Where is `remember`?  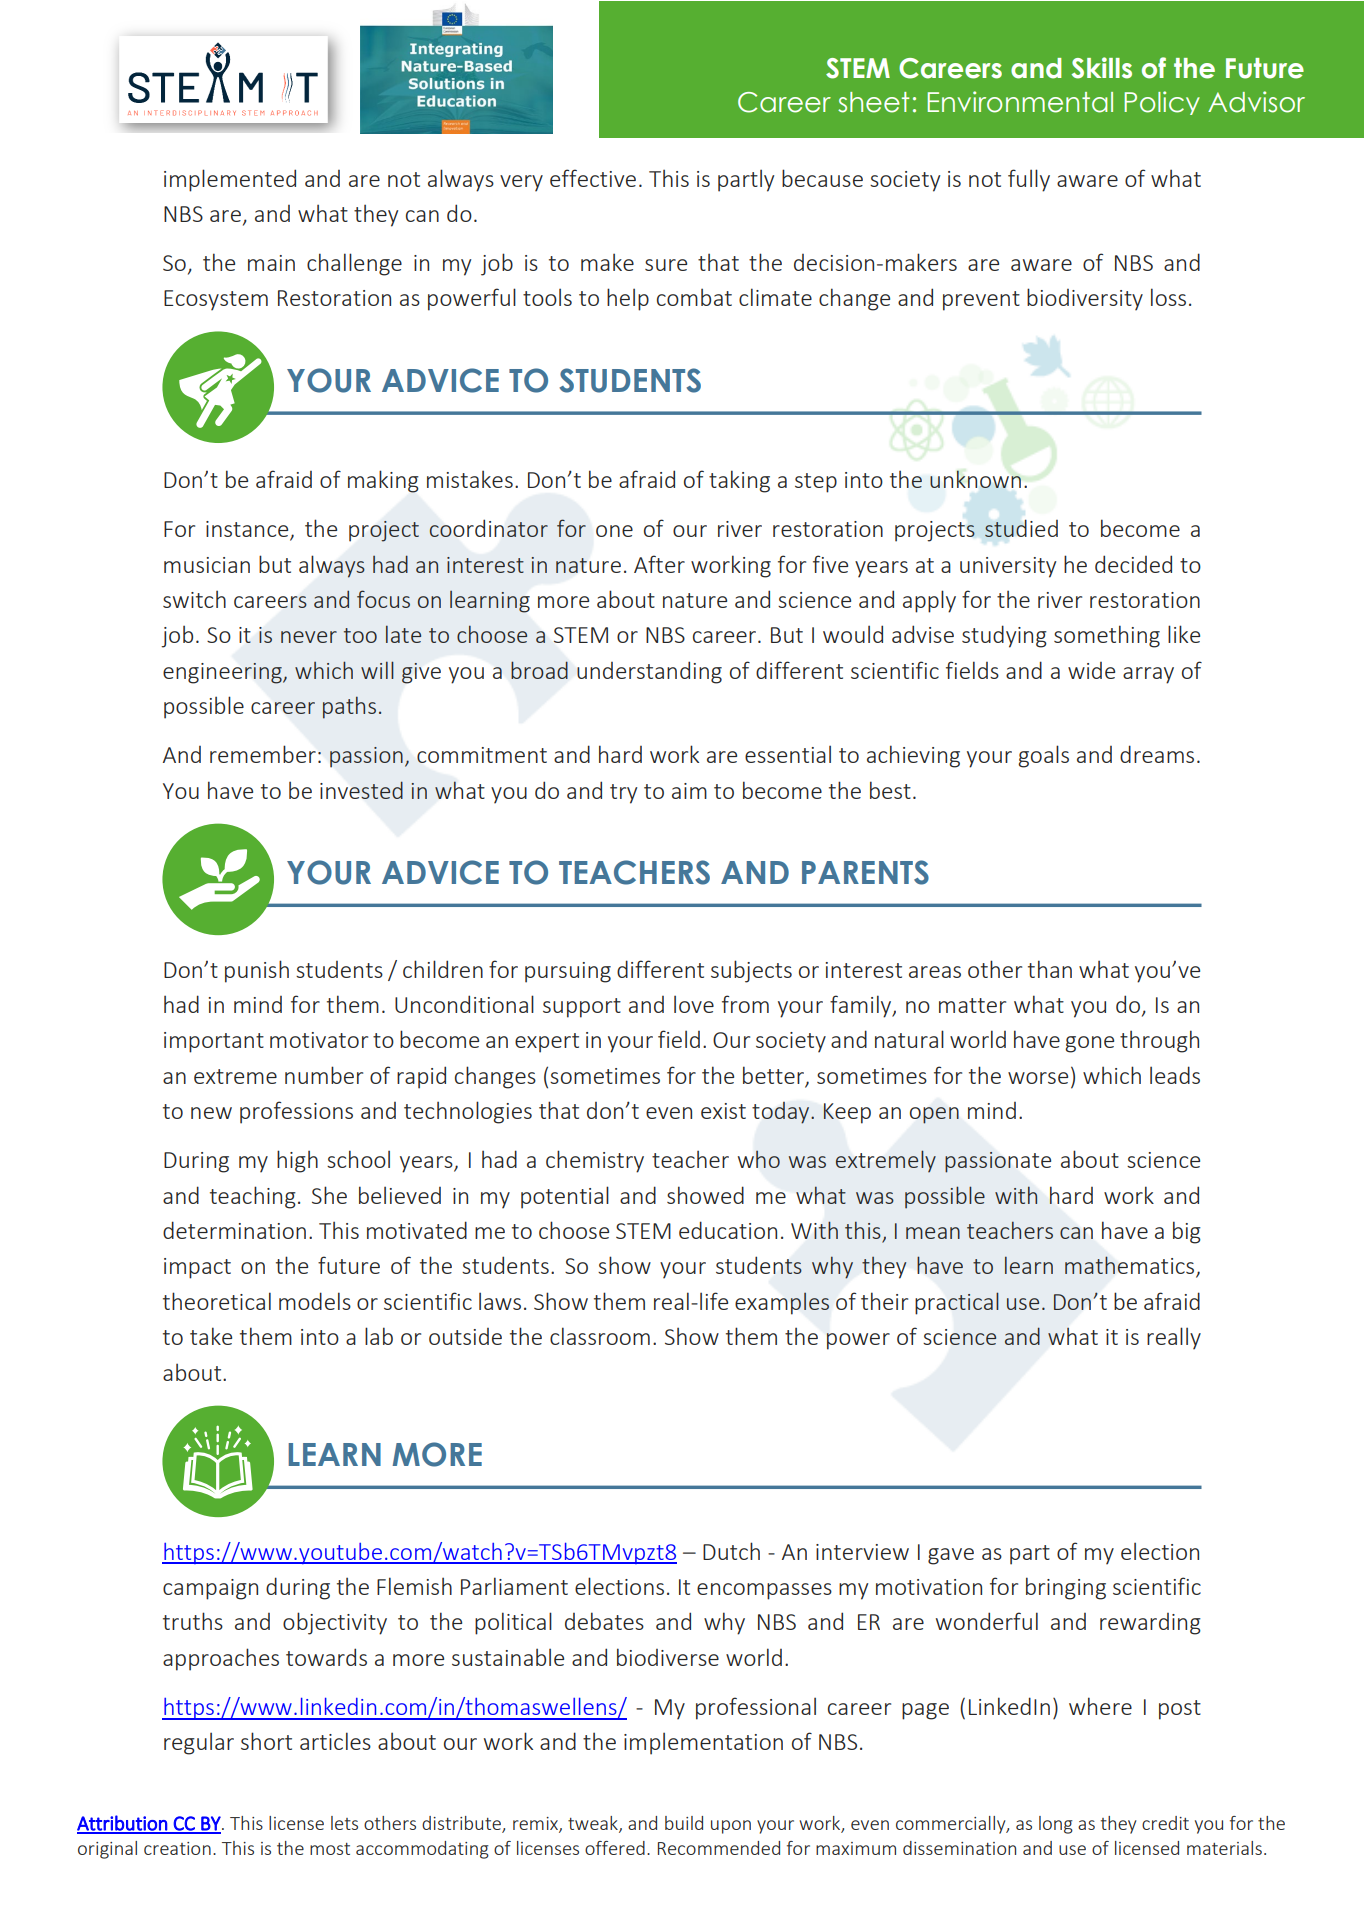 remember is located at coordinates (263, 754).
